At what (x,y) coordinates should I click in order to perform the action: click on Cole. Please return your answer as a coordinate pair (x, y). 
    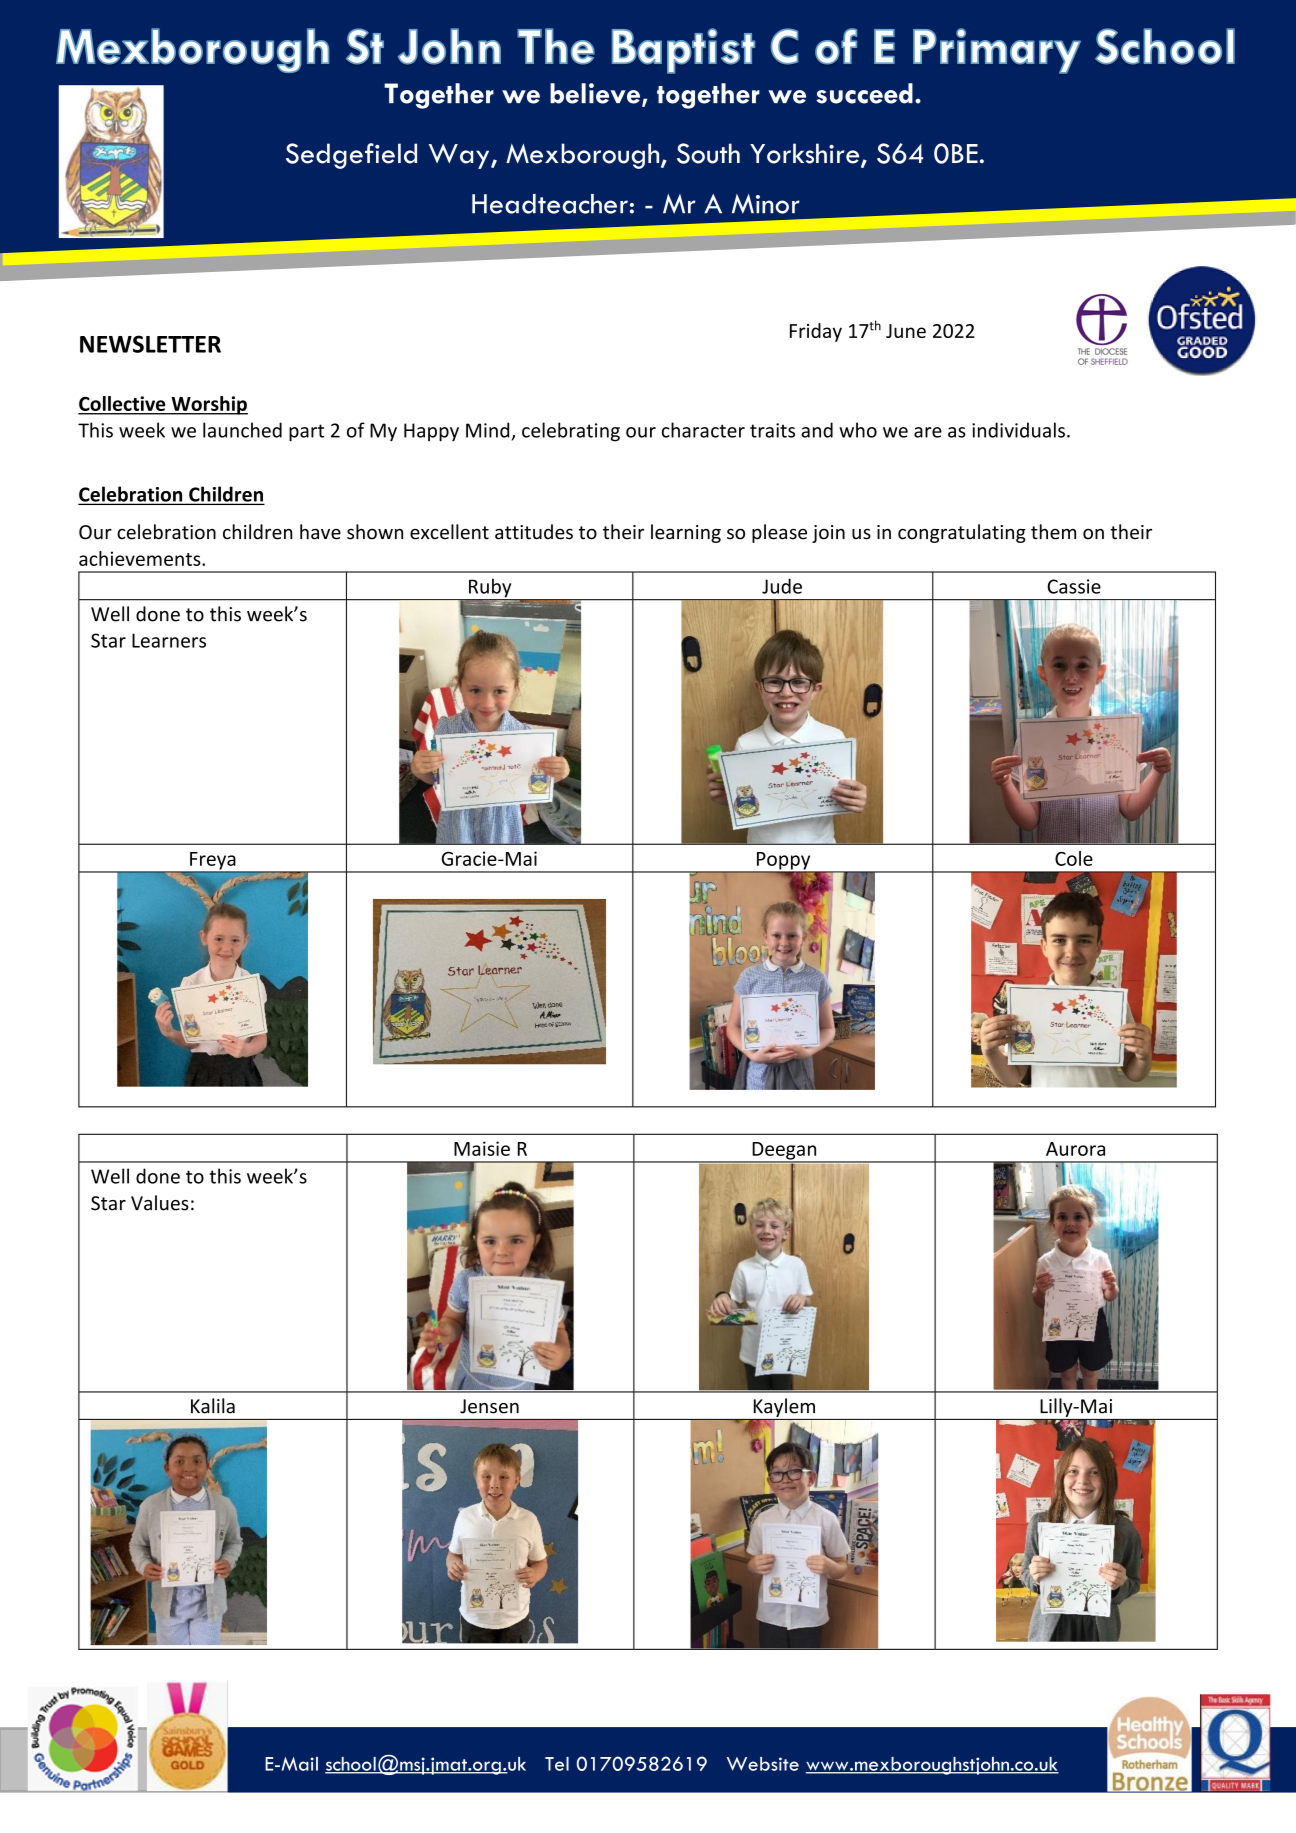
    Looking at the image, I should click on (1074, 858).
